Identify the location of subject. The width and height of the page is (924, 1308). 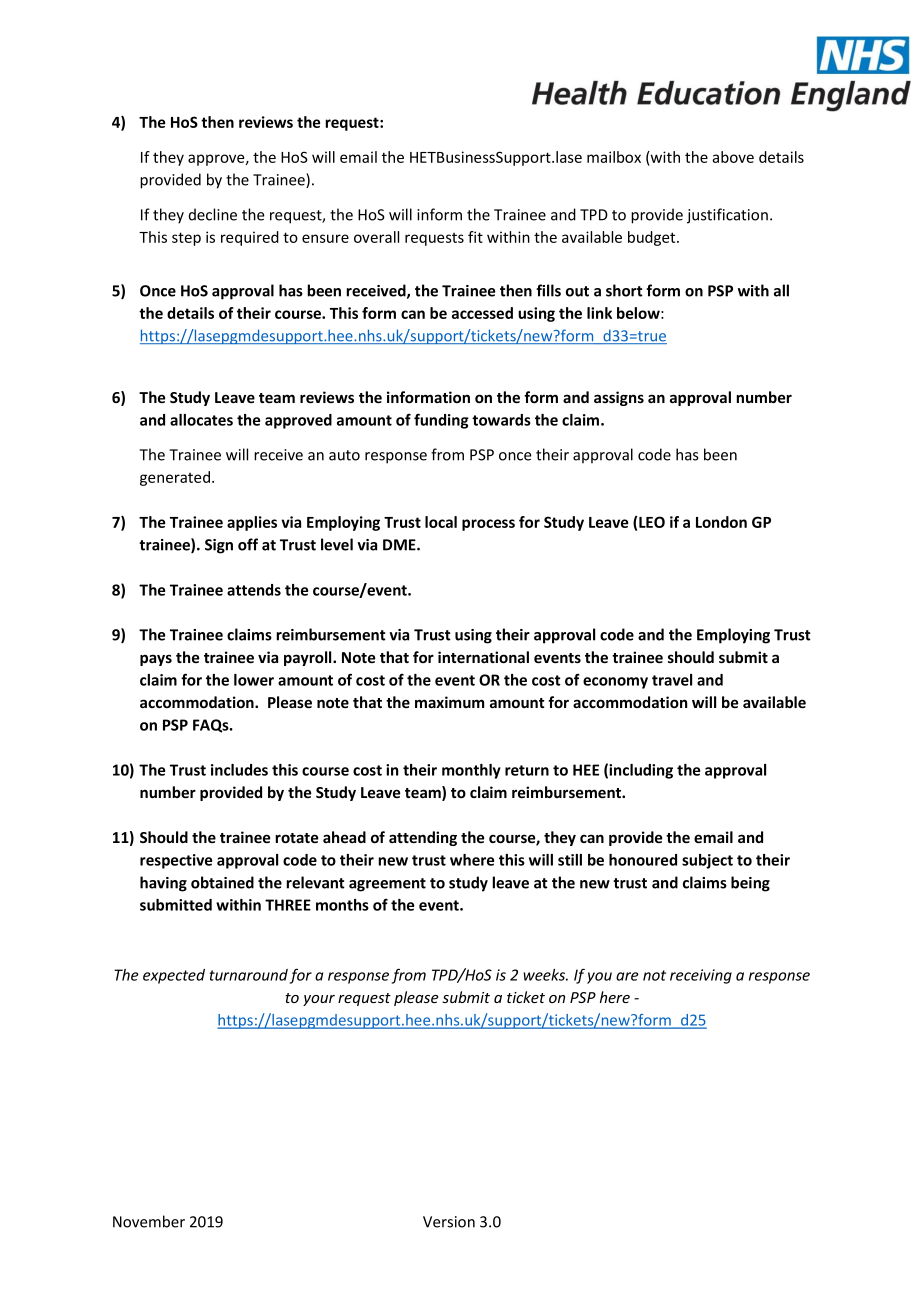
(707, 861).
